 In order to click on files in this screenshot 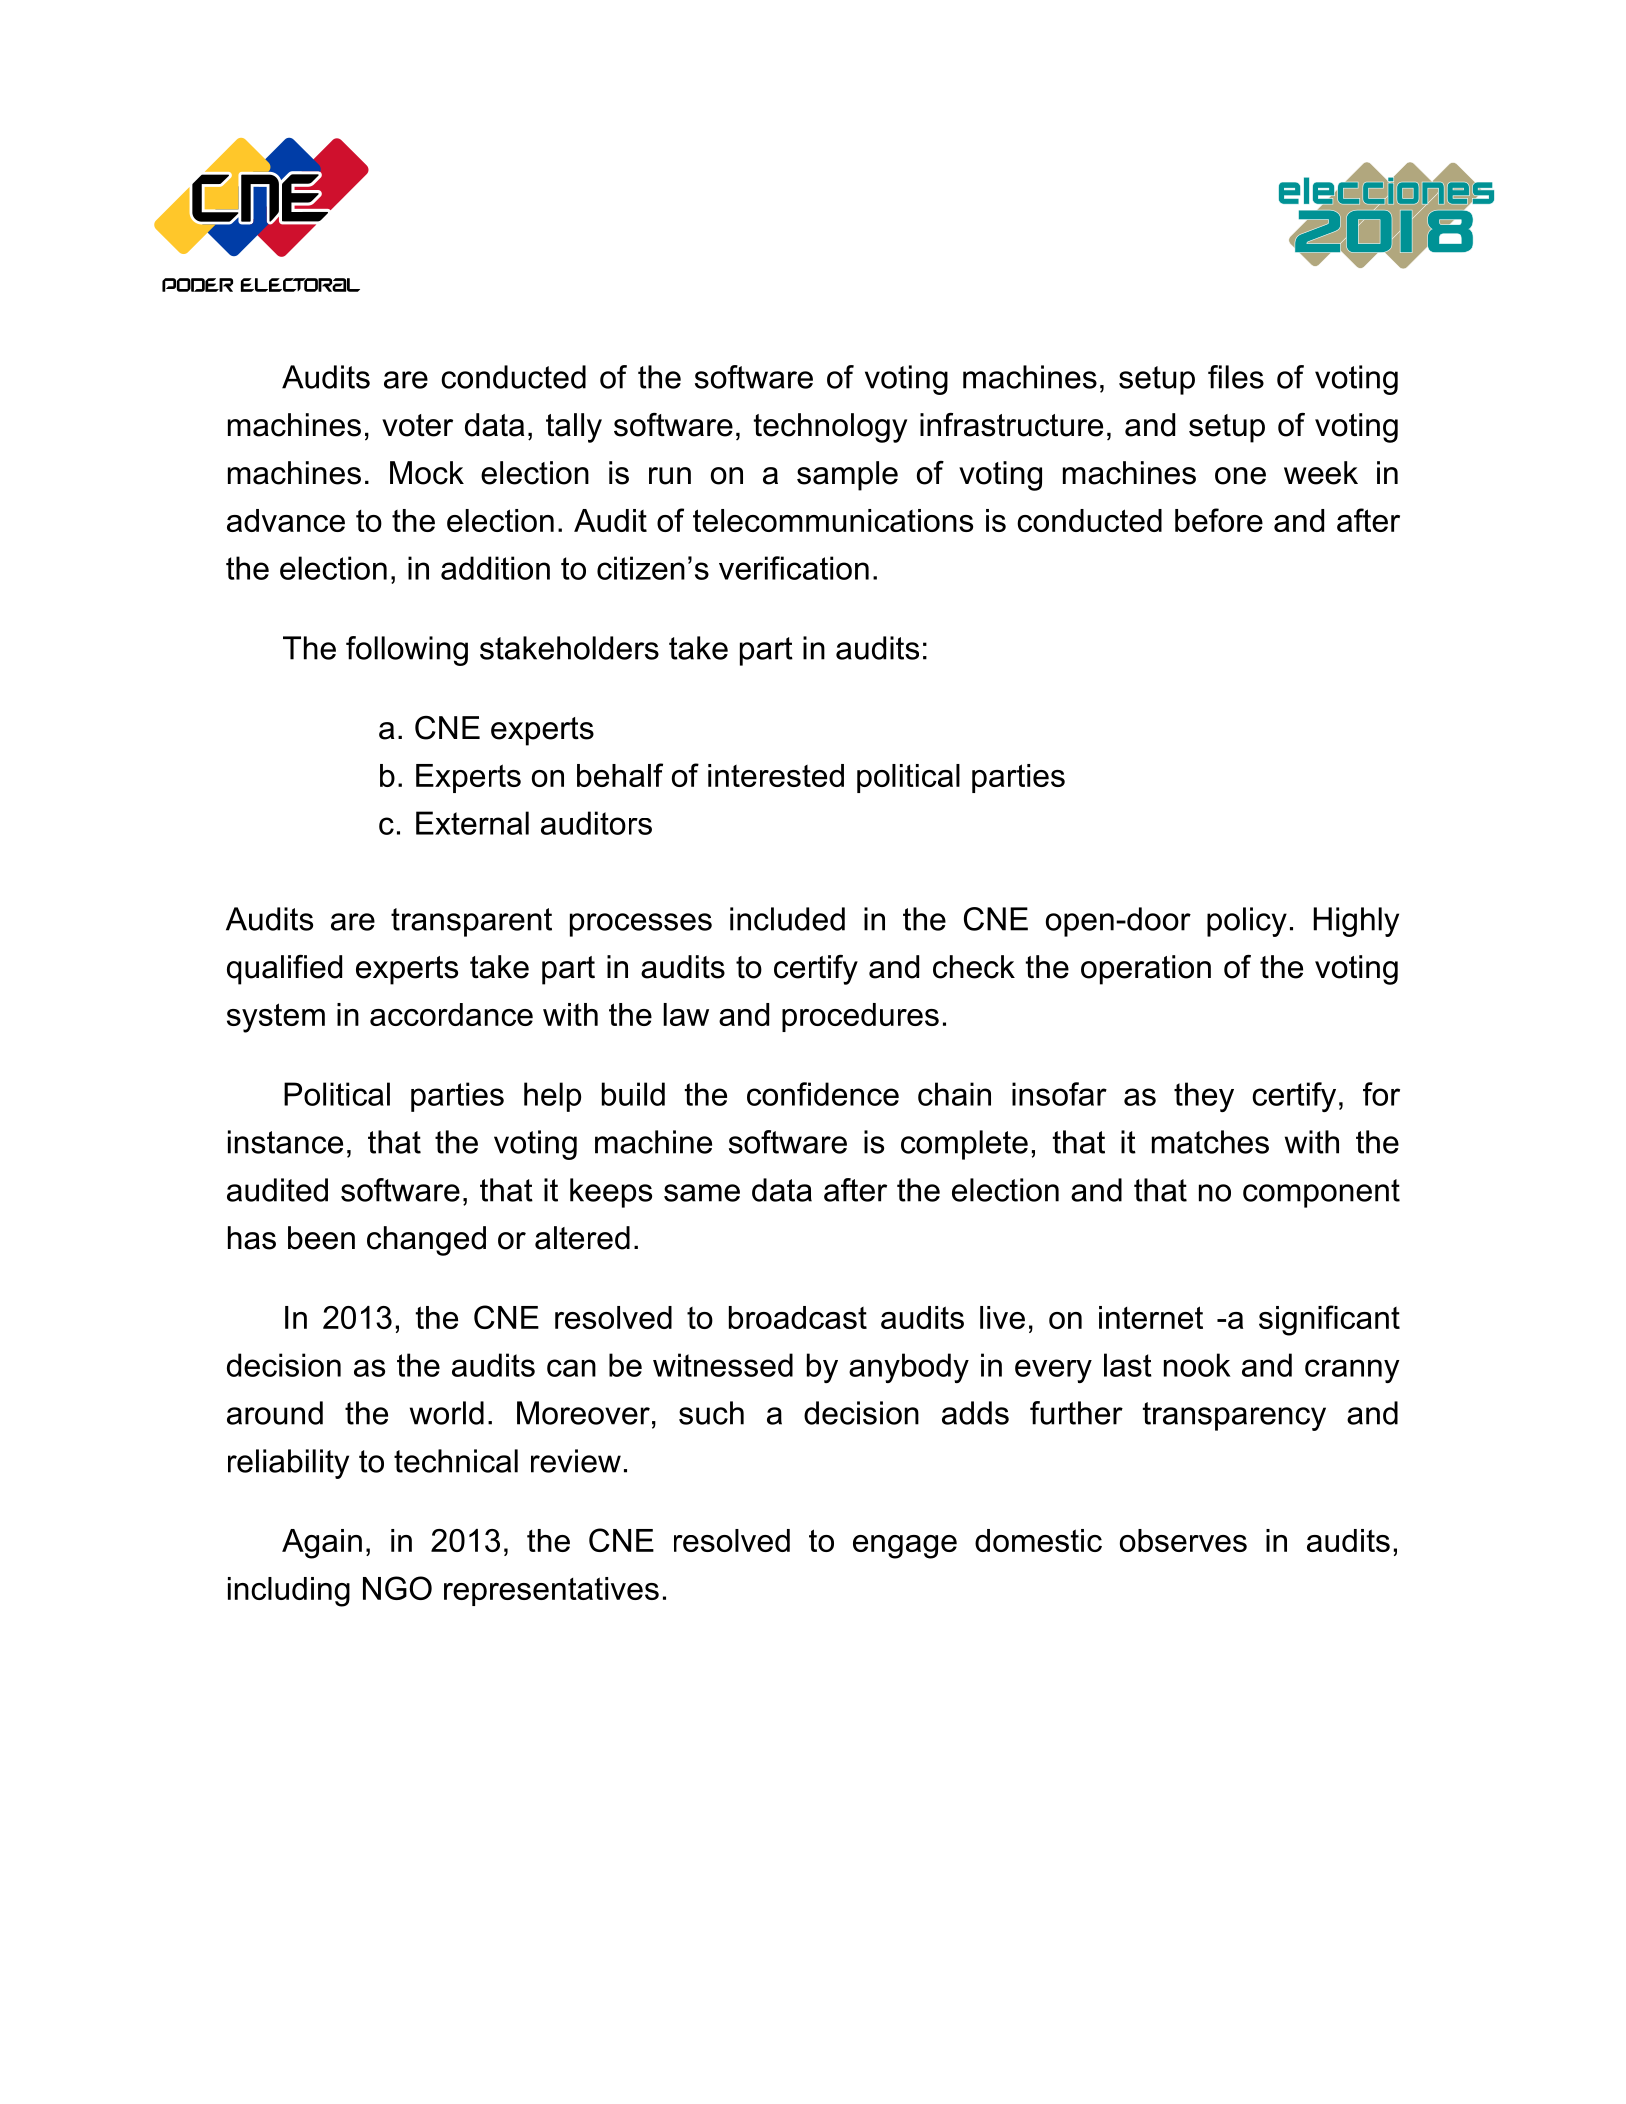, I will do `click(1236, 377)`.
